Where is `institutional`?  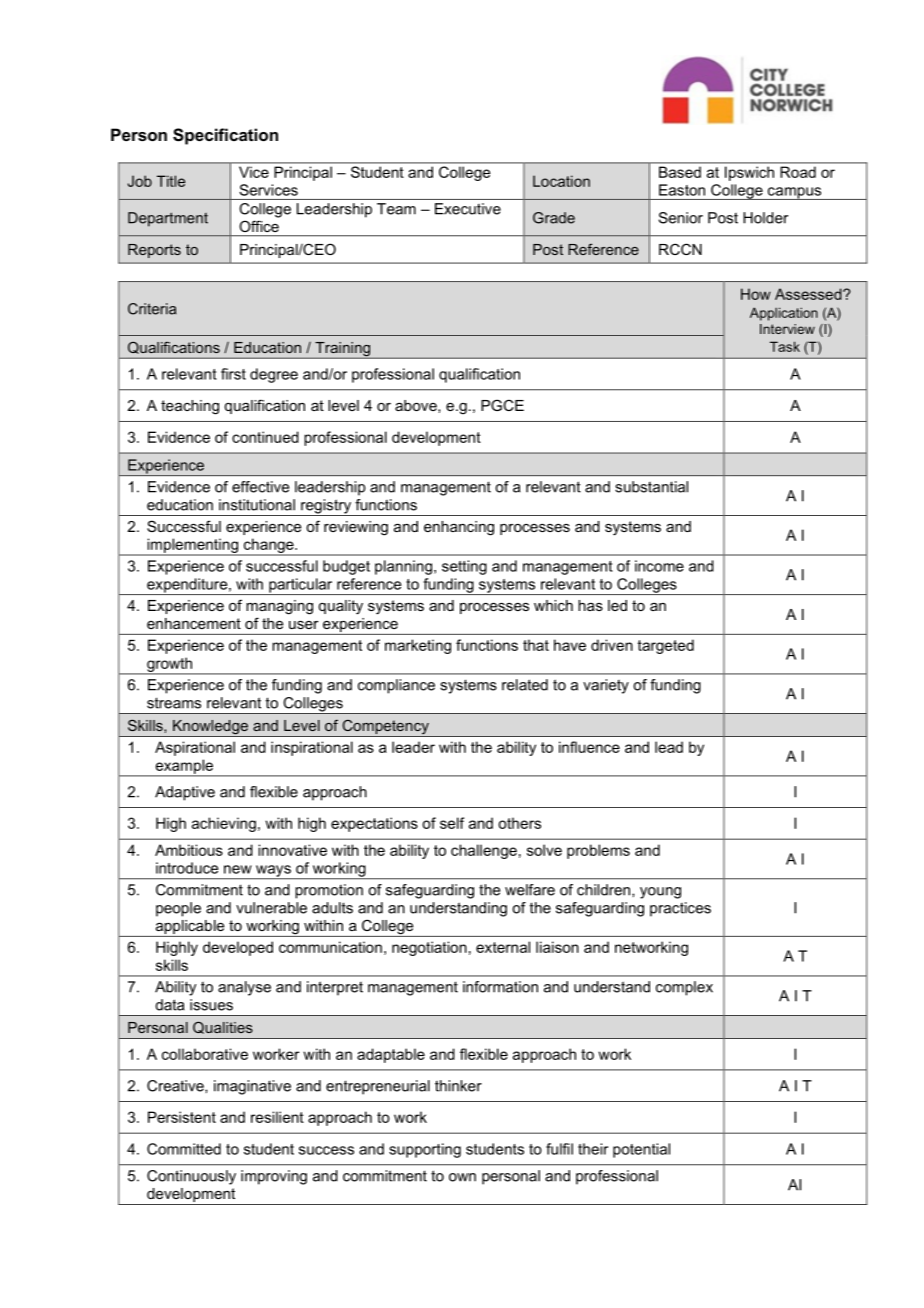 institutional is located at coordinates (257, 505).
